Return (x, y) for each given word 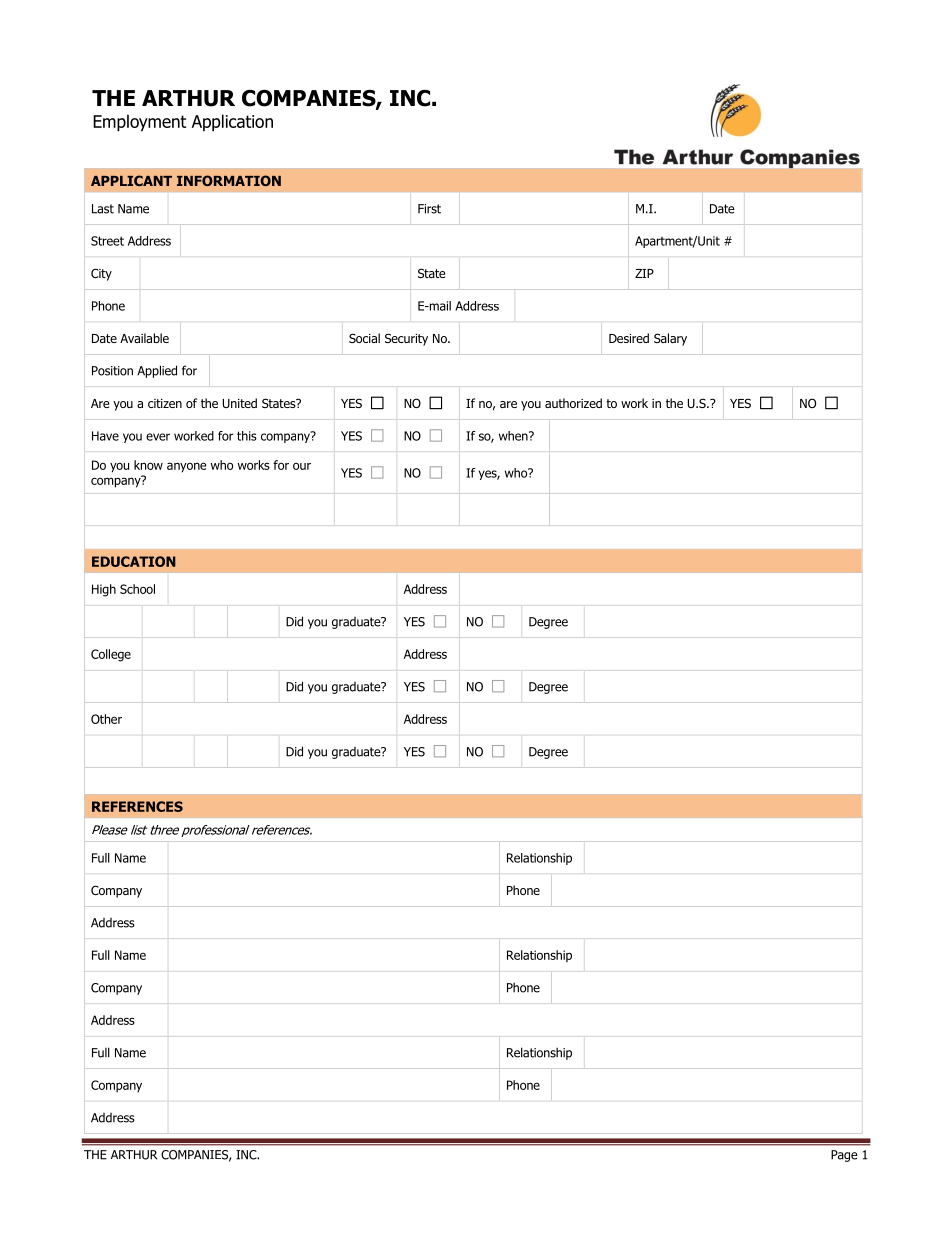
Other (106, 719)
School (137, 589)
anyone (187, 467)
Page (844, 1156)
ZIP (644, 273)
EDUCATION (134, 561)
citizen (165, 403)
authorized (573, 403)
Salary (670, 339)
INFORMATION (229, 180)
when (514, 436)
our (302, 466)
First (429, 209)
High (104, 590)
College (111, 655)
